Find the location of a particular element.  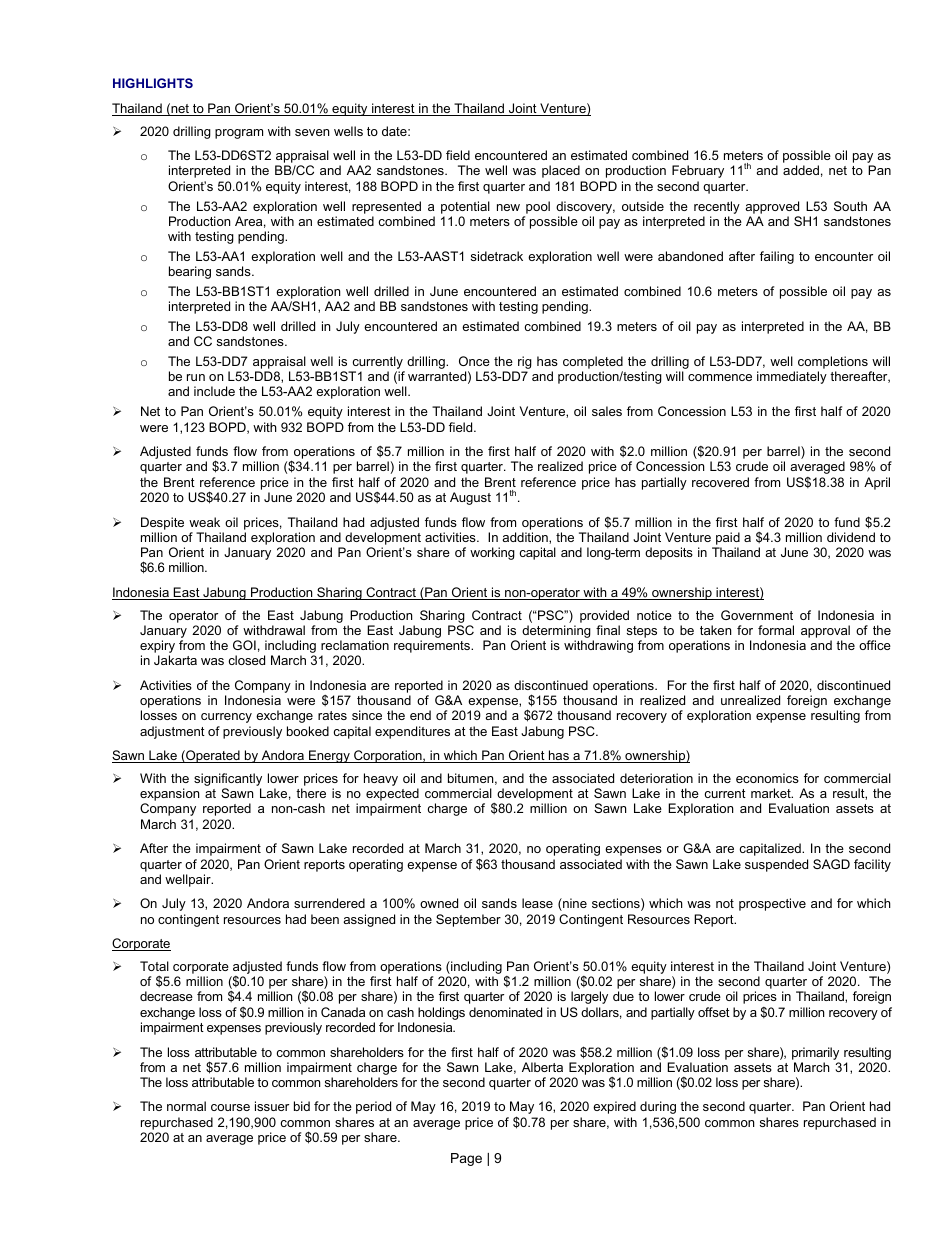

requirements is located at coordinates (433, 646).
